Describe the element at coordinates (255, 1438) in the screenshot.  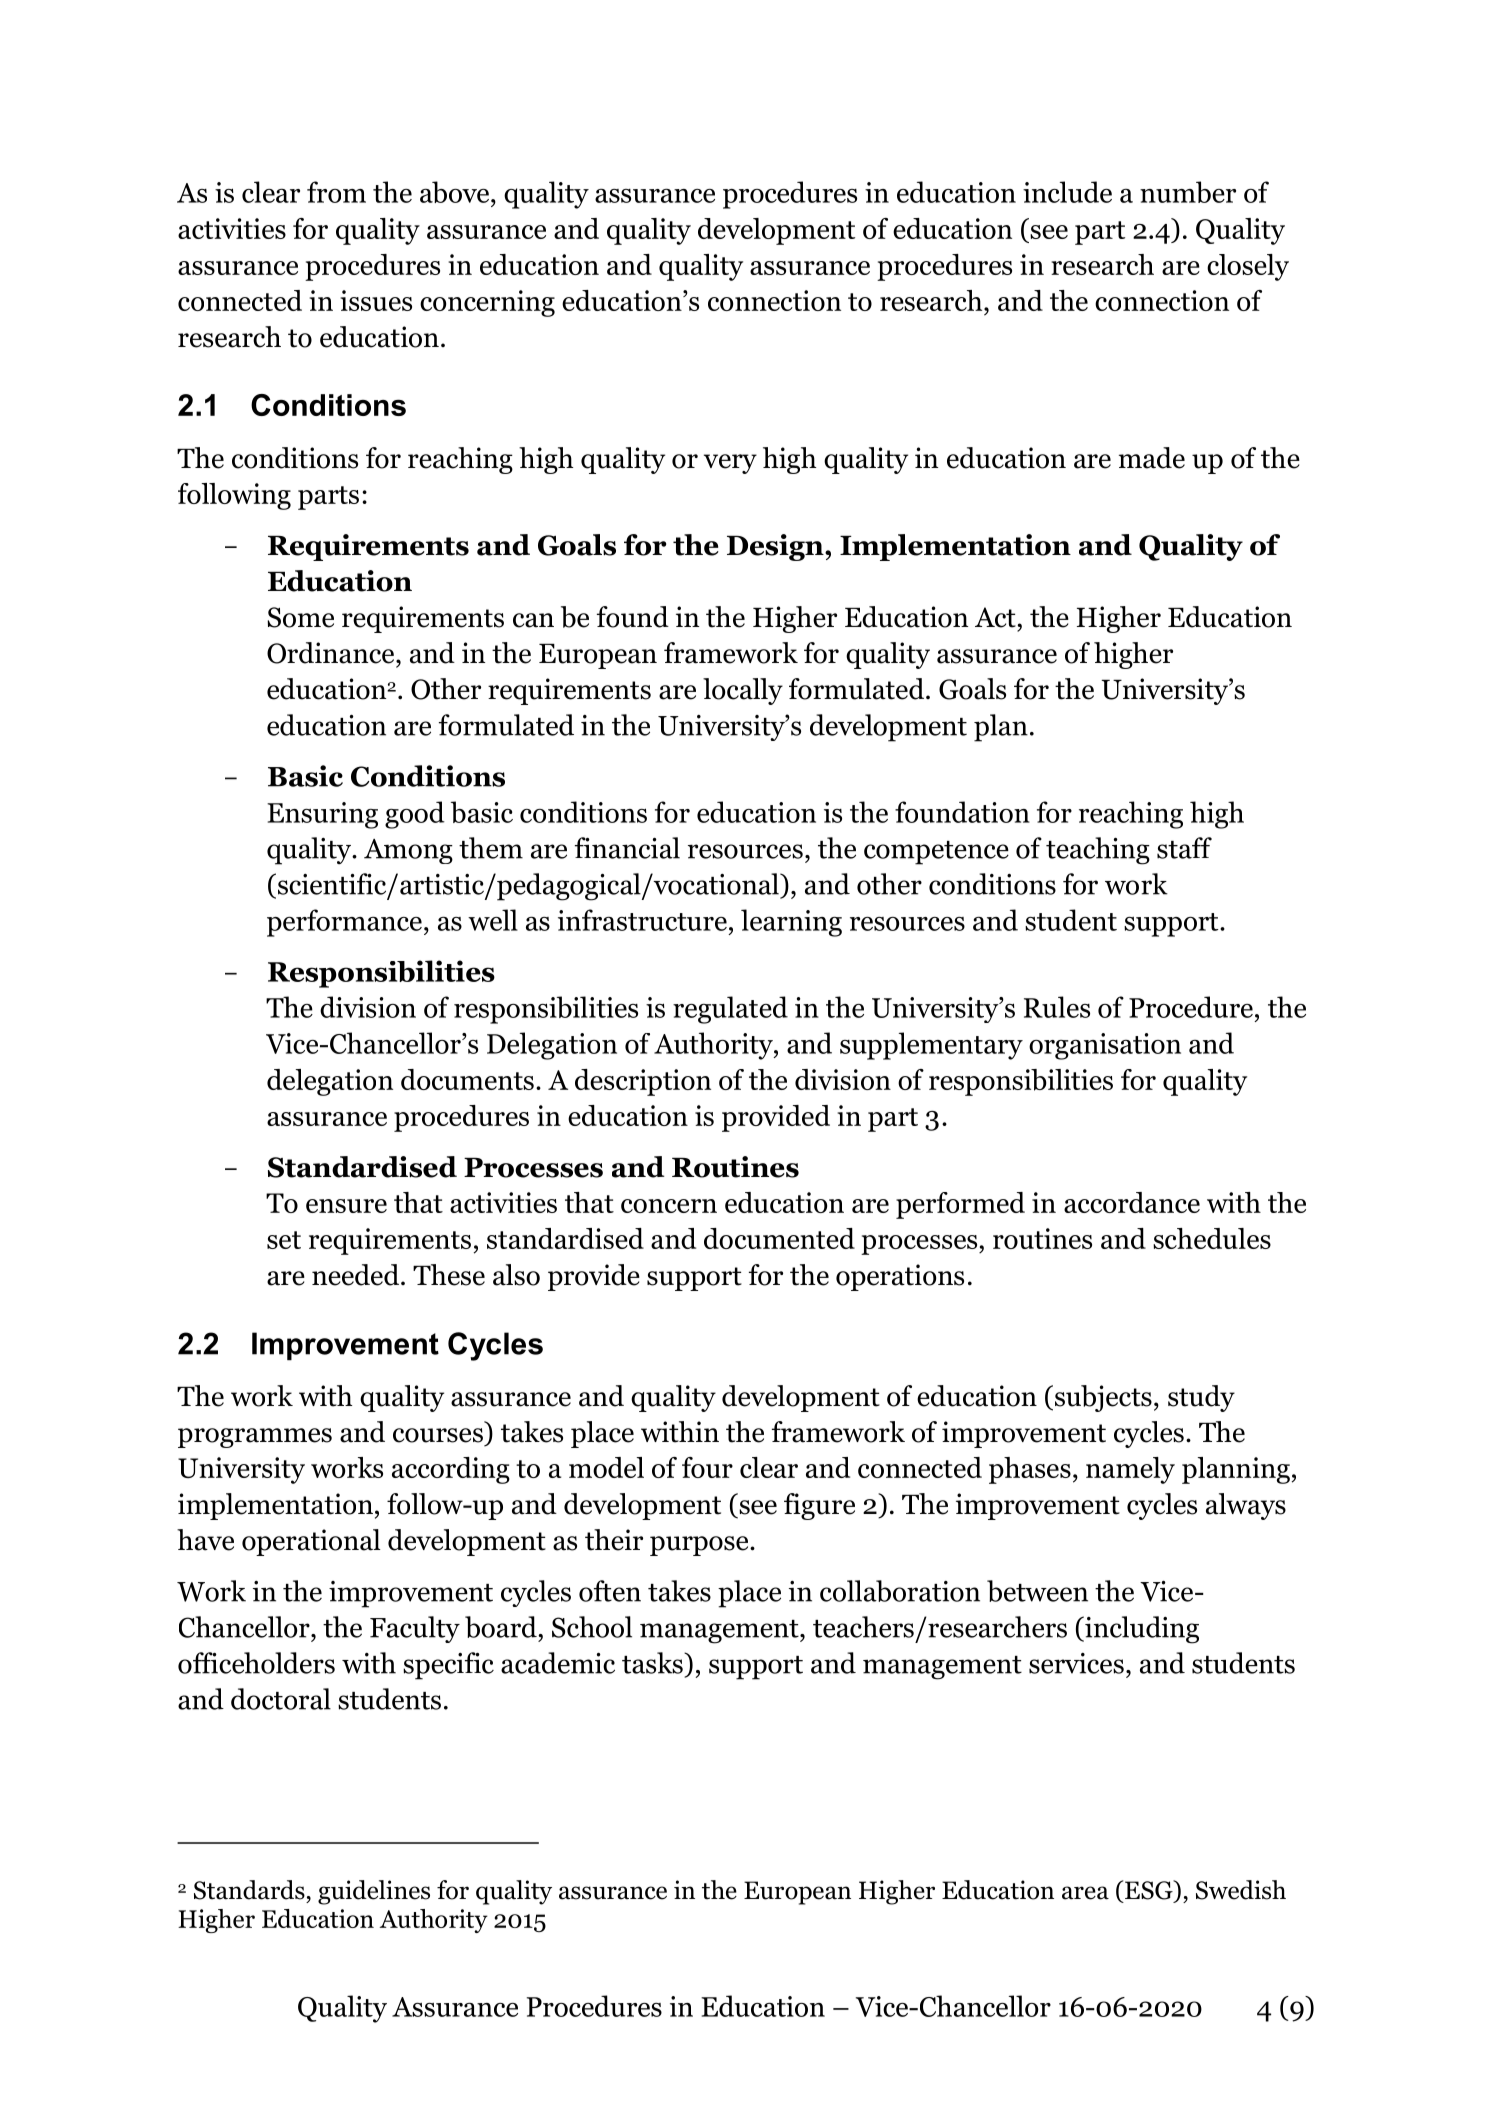
I see `programmes` at that location.
